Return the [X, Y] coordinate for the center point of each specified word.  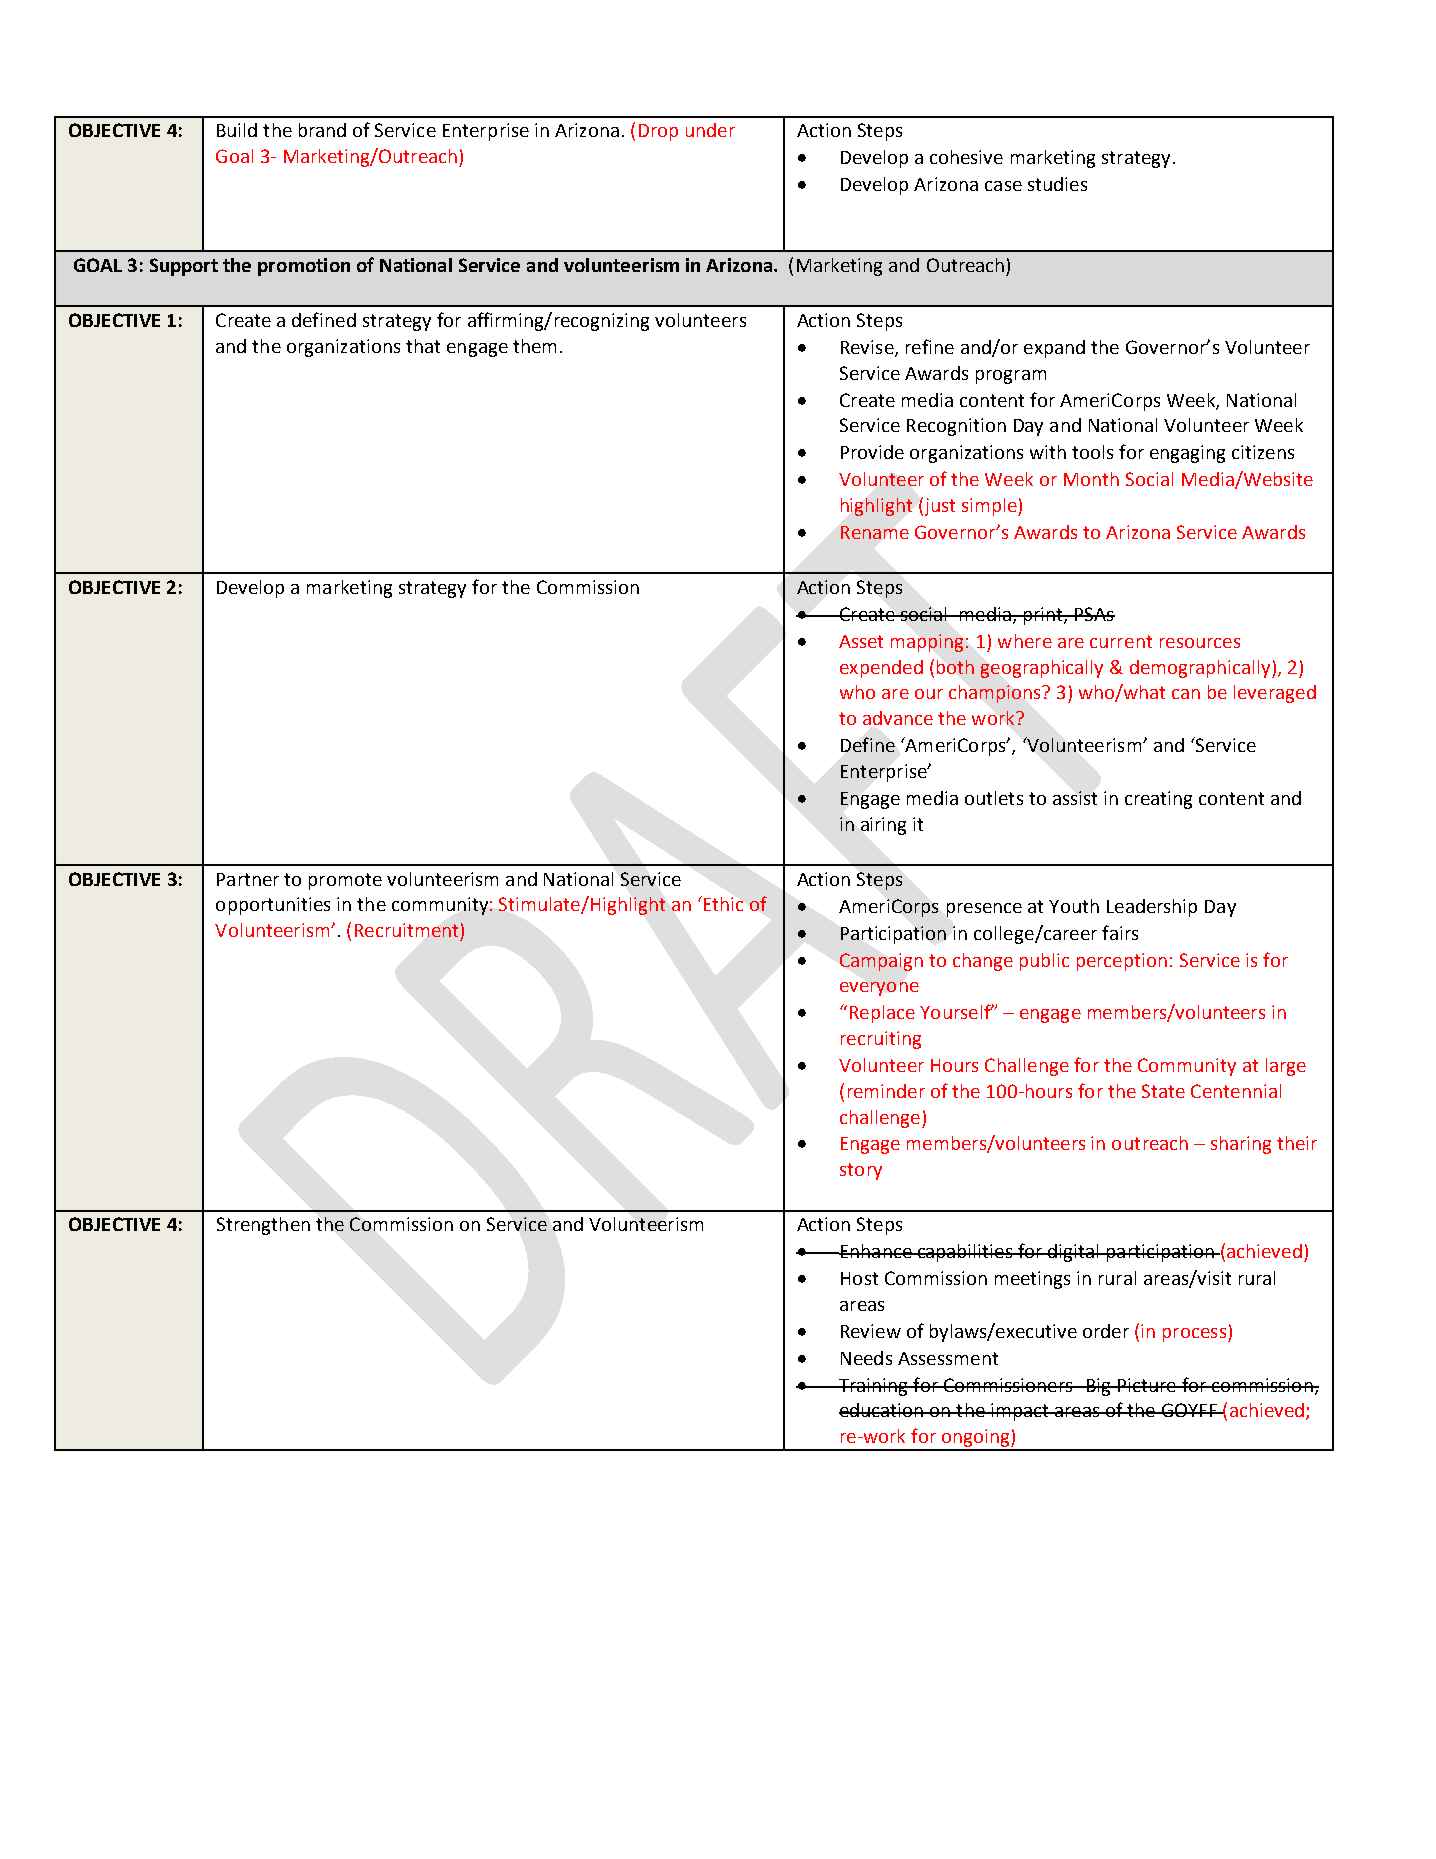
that [423, 346]
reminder [886, 1091]
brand [322, 130]
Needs [866, 1358]
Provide [872, 452]
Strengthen [263, 1226]
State [1163, 1091]
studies [1057, 184]
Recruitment [406, 930]
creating [1158, 800]
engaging [1187, 454]
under [710, 130]
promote [345, 881]
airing [883, 826]
